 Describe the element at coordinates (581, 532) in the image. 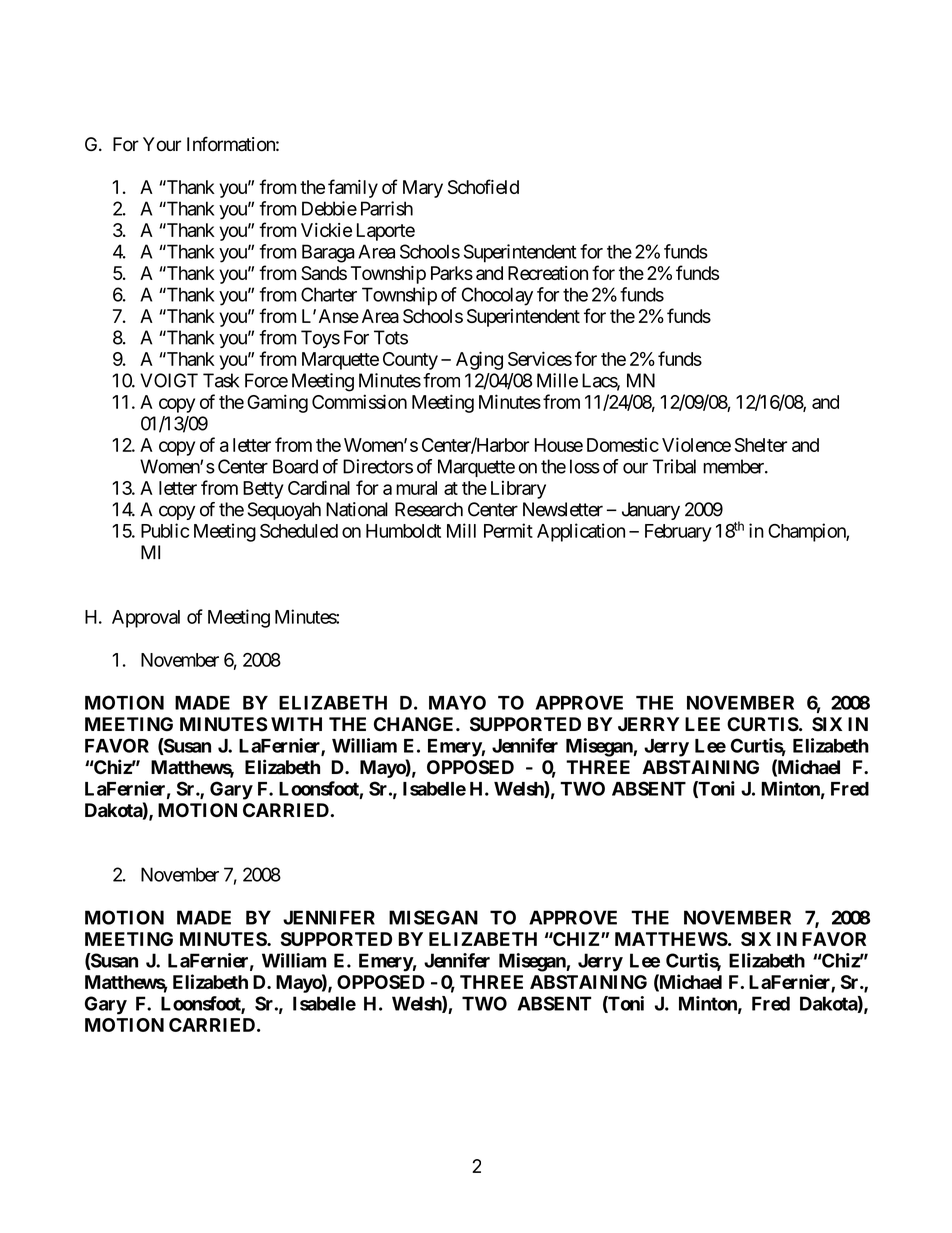

I see `Application` at that location.
